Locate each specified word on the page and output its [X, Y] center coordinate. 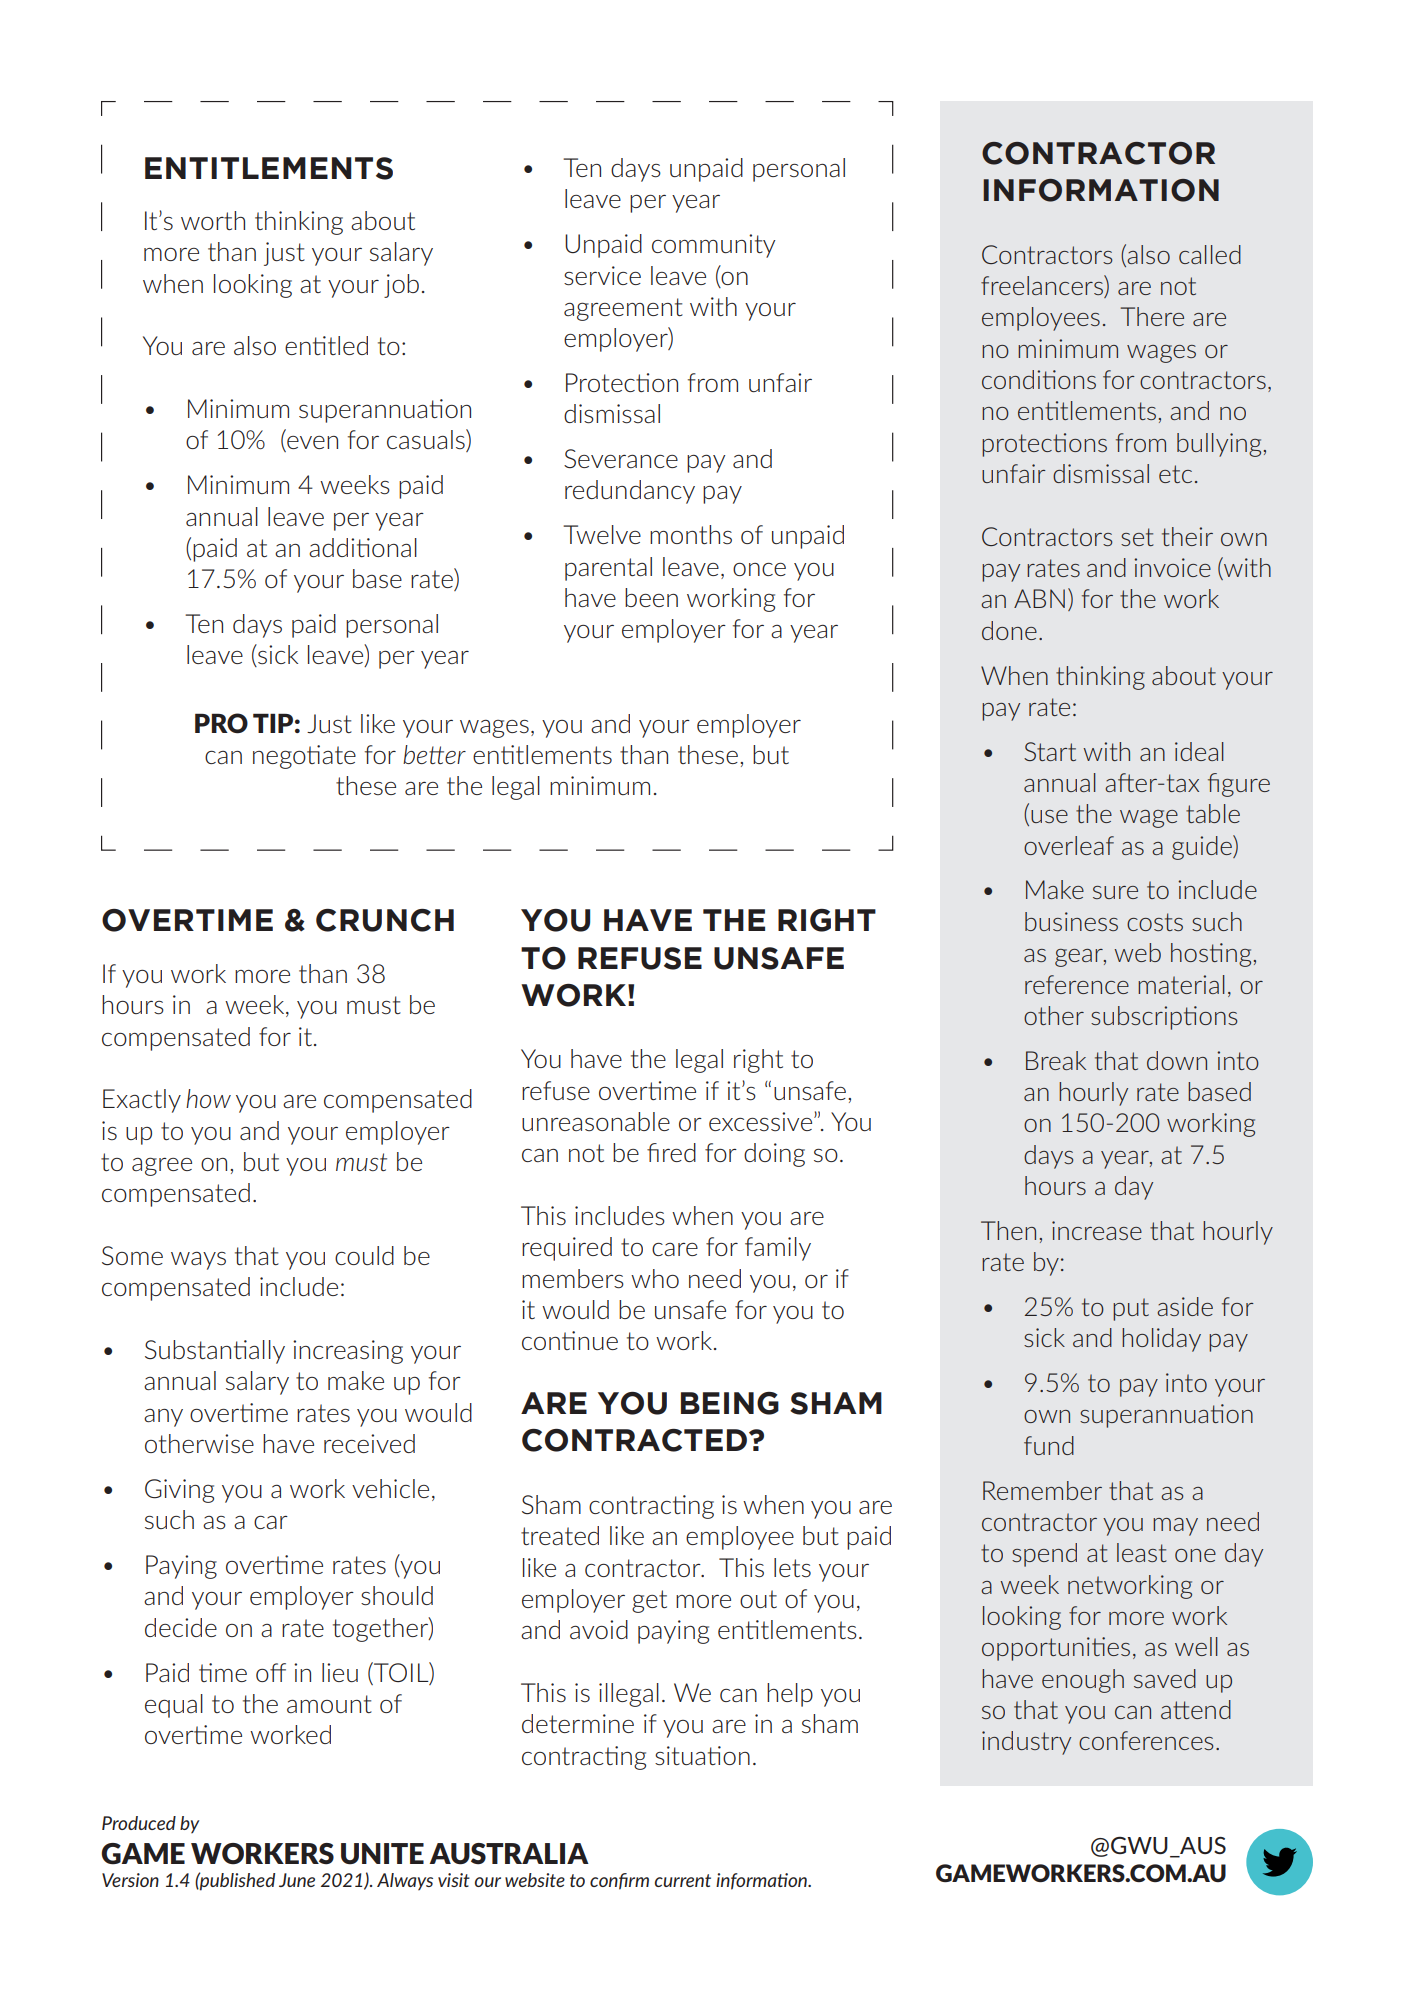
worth [213, 220]
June [297, 1880]
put [1131, 1309]
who [655, 1278]
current [683, 1880]
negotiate [304, 757]
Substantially [215, 1352]
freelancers [1043, 286]
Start [1050, 751]
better [434, 754]
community [713, 246]
